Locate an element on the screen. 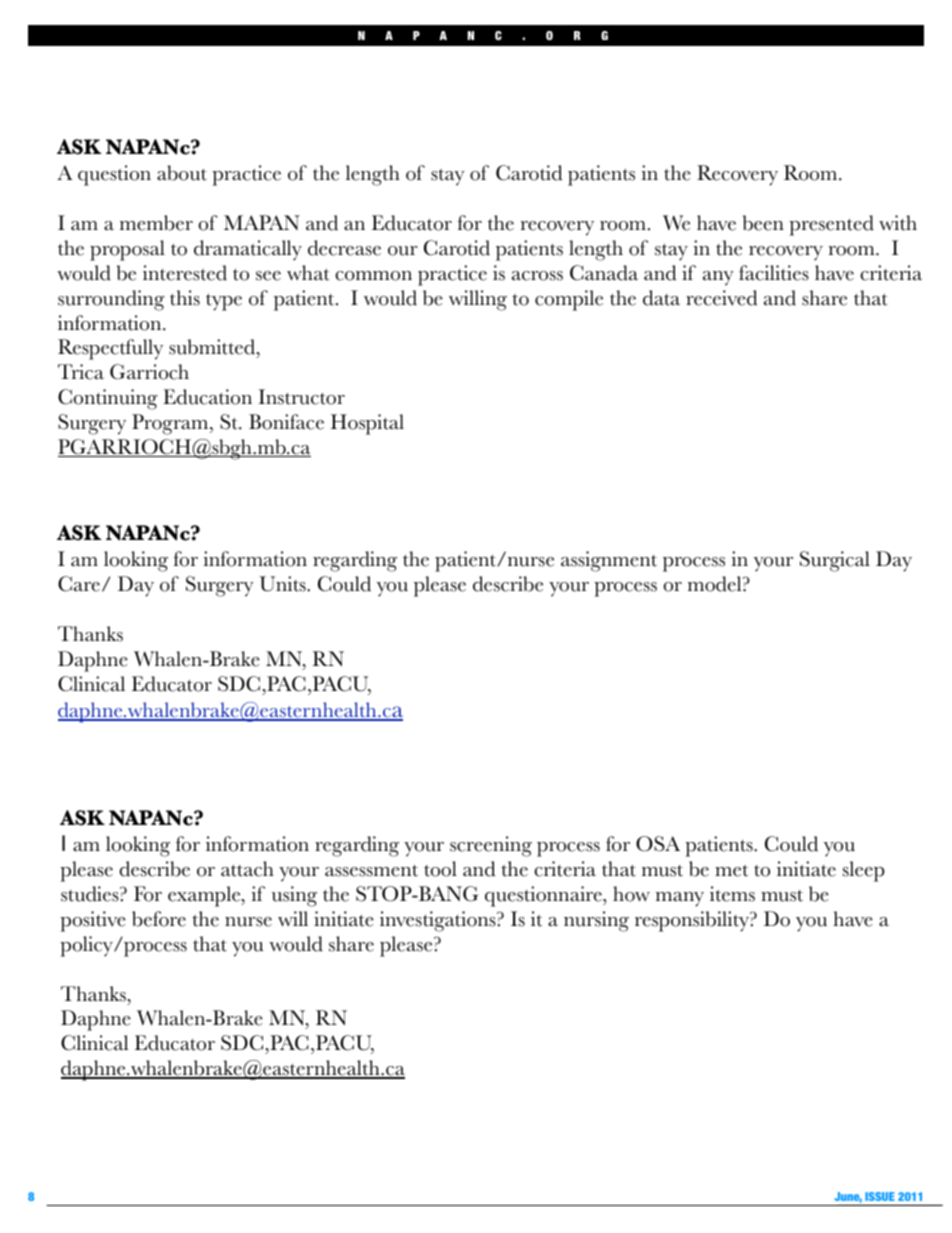 The image size is (952, 1233). across is located at coordinates (537, 276).
